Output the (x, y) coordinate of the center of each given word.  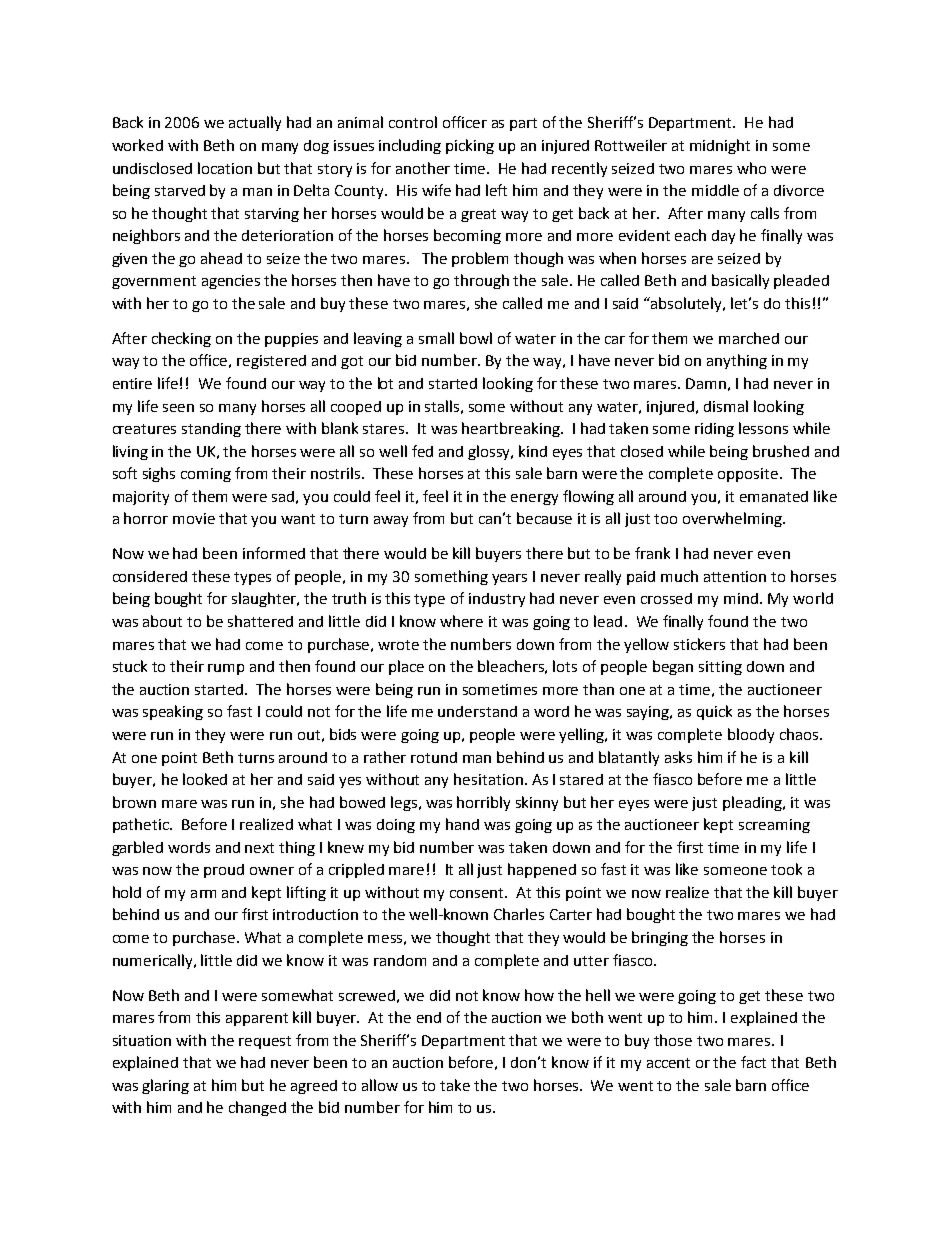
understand (477, 711)
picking (470, 146)
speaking (173, 712)
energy (534, 499)
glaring (165, 1086)
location (225, 168)
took (786, 869)
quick (714, 712)
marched (749, 338)
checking (181, 339)
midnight (720, 146)
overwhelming (733, 519)
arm (203, 894)
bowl (476, 338)
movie (194, 518)
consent (478, 893)
